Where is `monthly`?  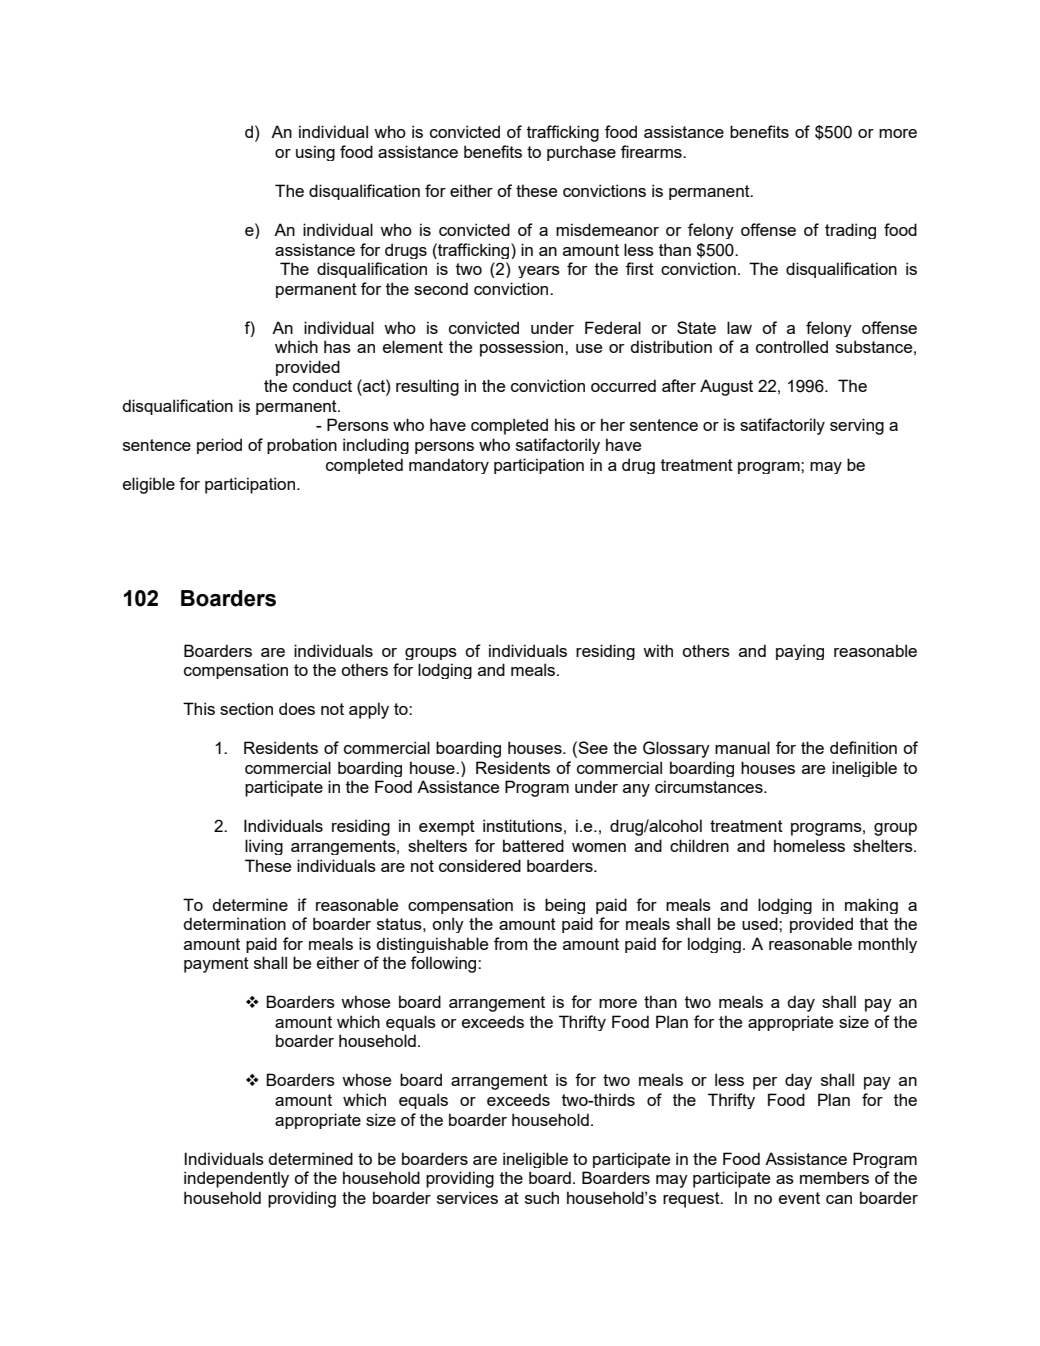
monthly is located at coordinates (887, 945).
